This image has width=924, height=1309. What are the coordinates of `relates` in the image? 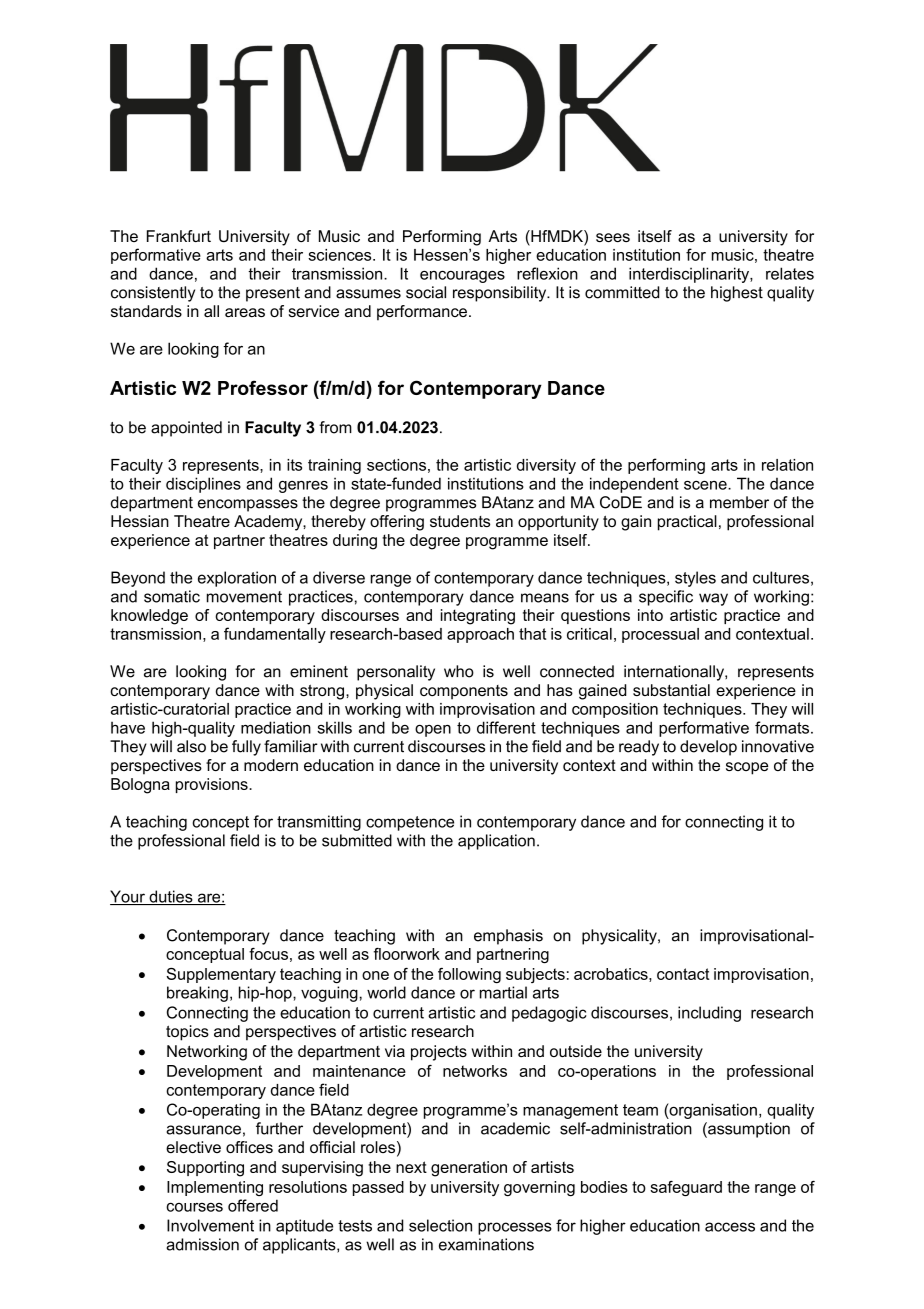 It's located at (790, 273).
